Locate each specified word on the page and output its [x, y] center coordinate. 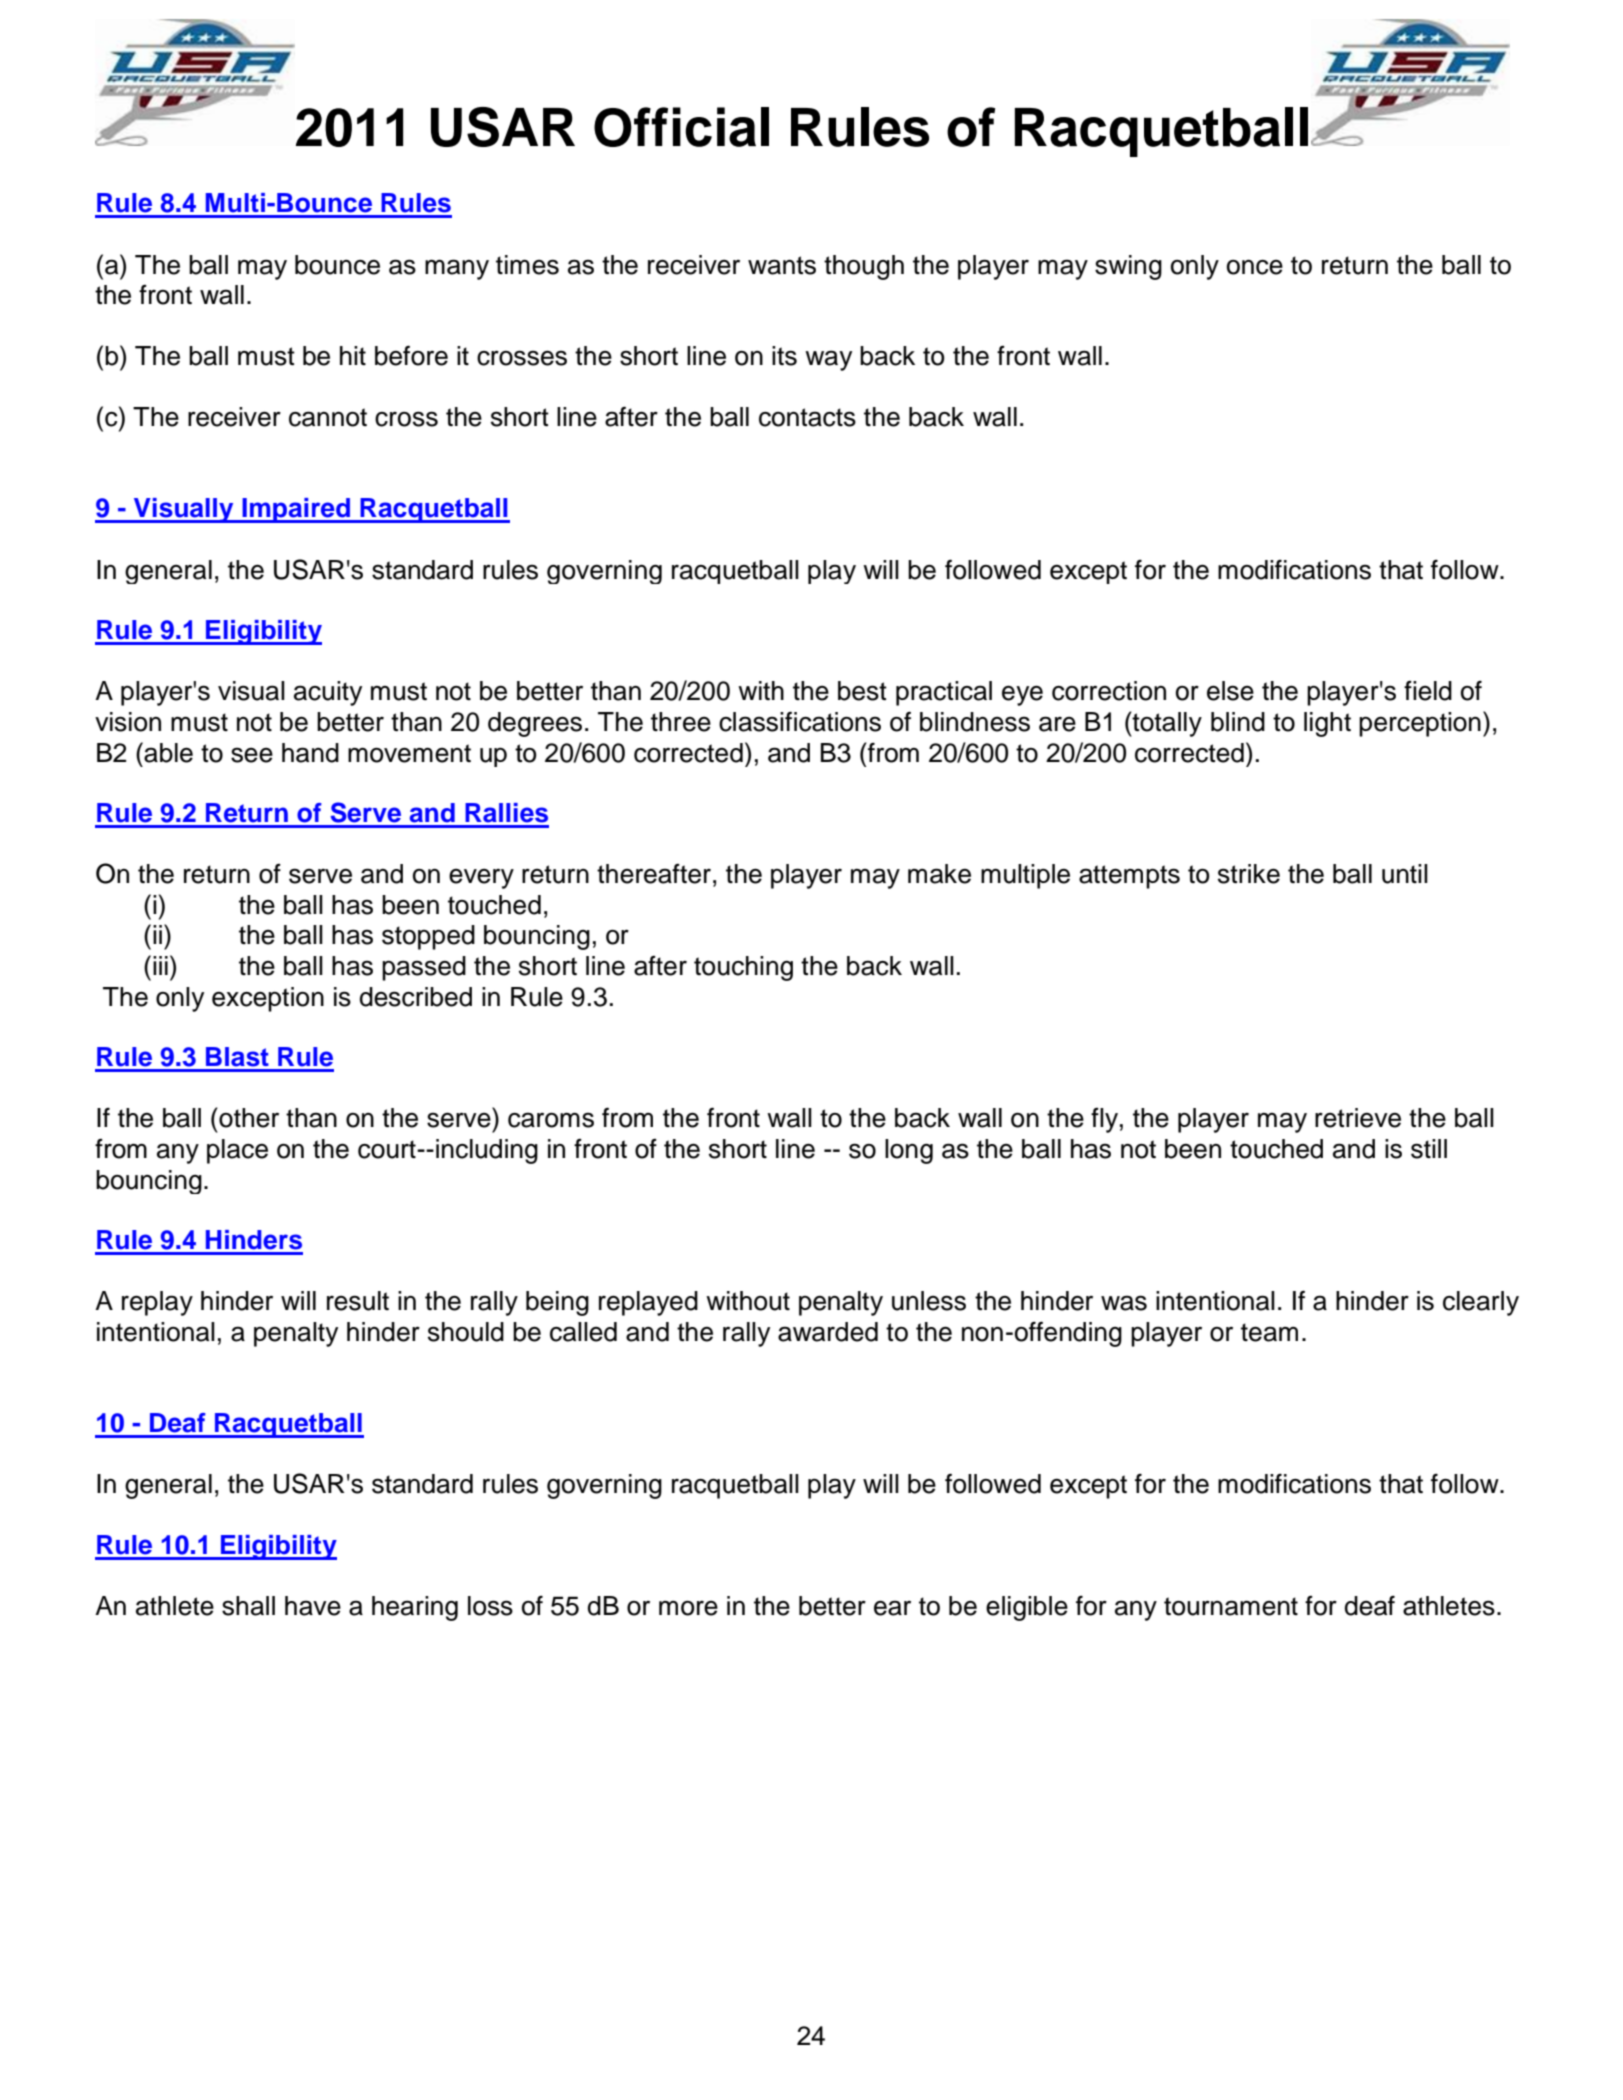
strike [1249, 874]
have [313, 1606]
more [688, 1608]
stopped [428, 937]
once [1255, 267]
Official [681, 127]
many [457, 269]
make [939, 874]
